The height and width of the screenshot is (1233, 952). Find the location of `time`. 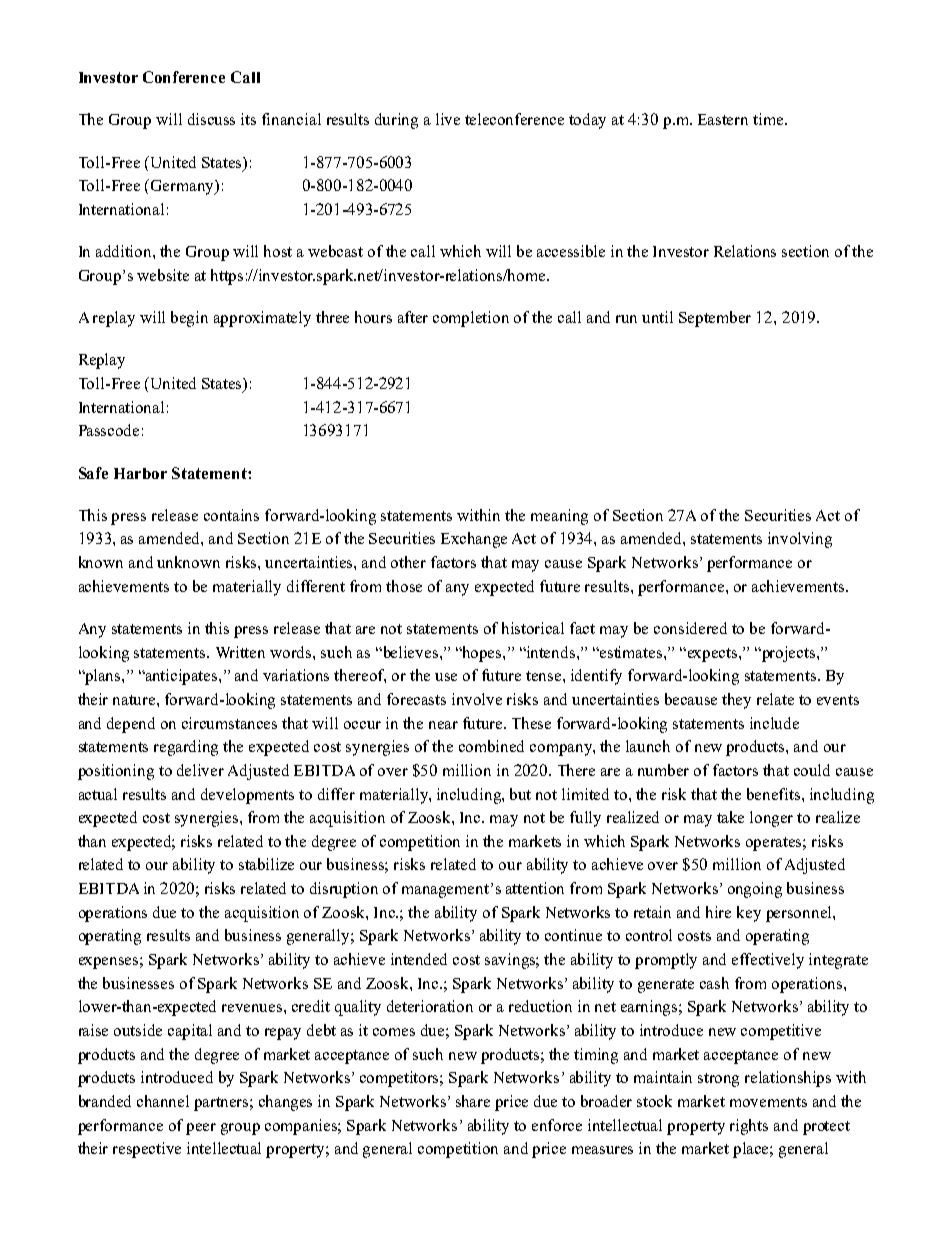

time is located at coordinates (769, 119).
